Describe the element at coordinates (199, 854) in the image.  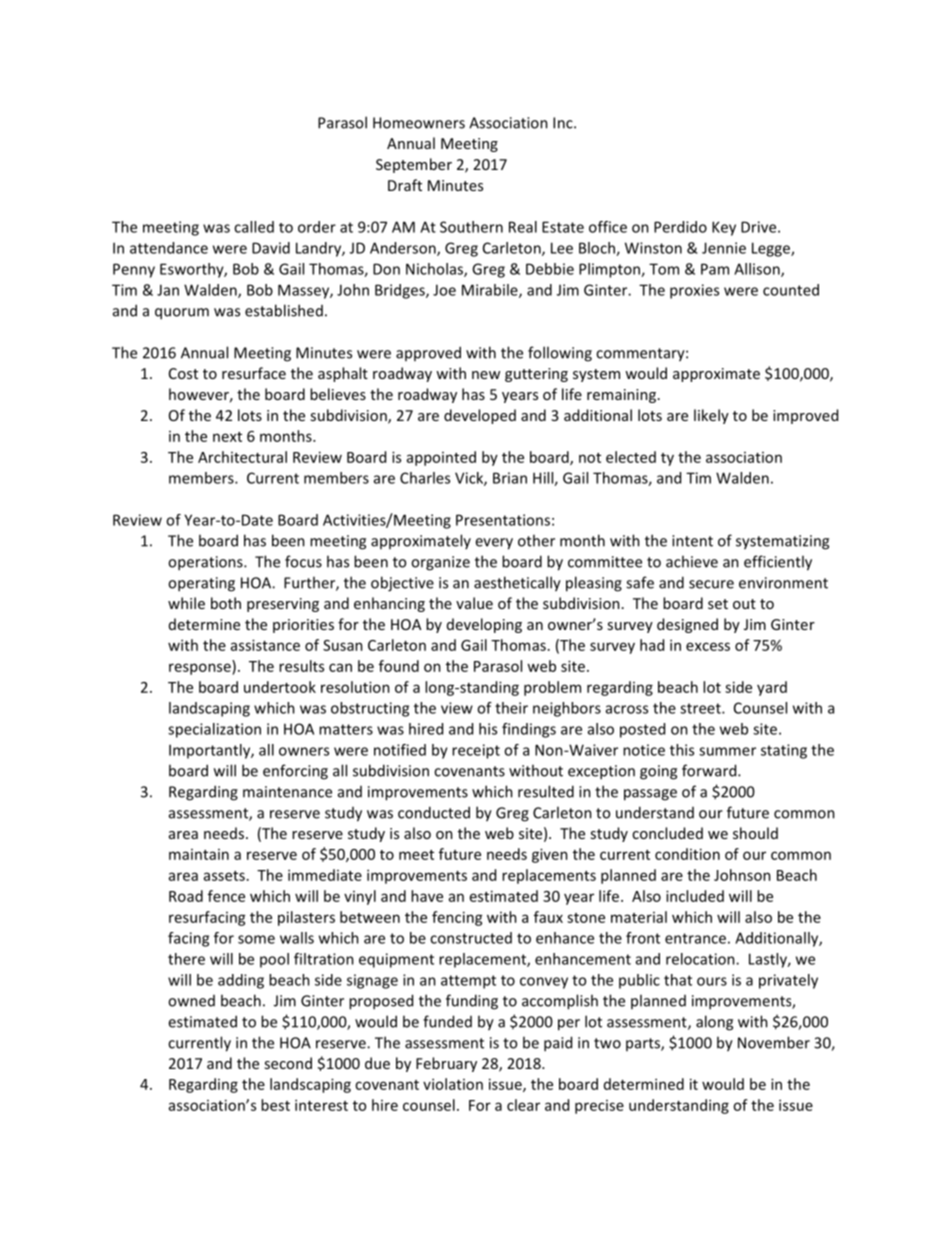
I see `maintain` at that location.
